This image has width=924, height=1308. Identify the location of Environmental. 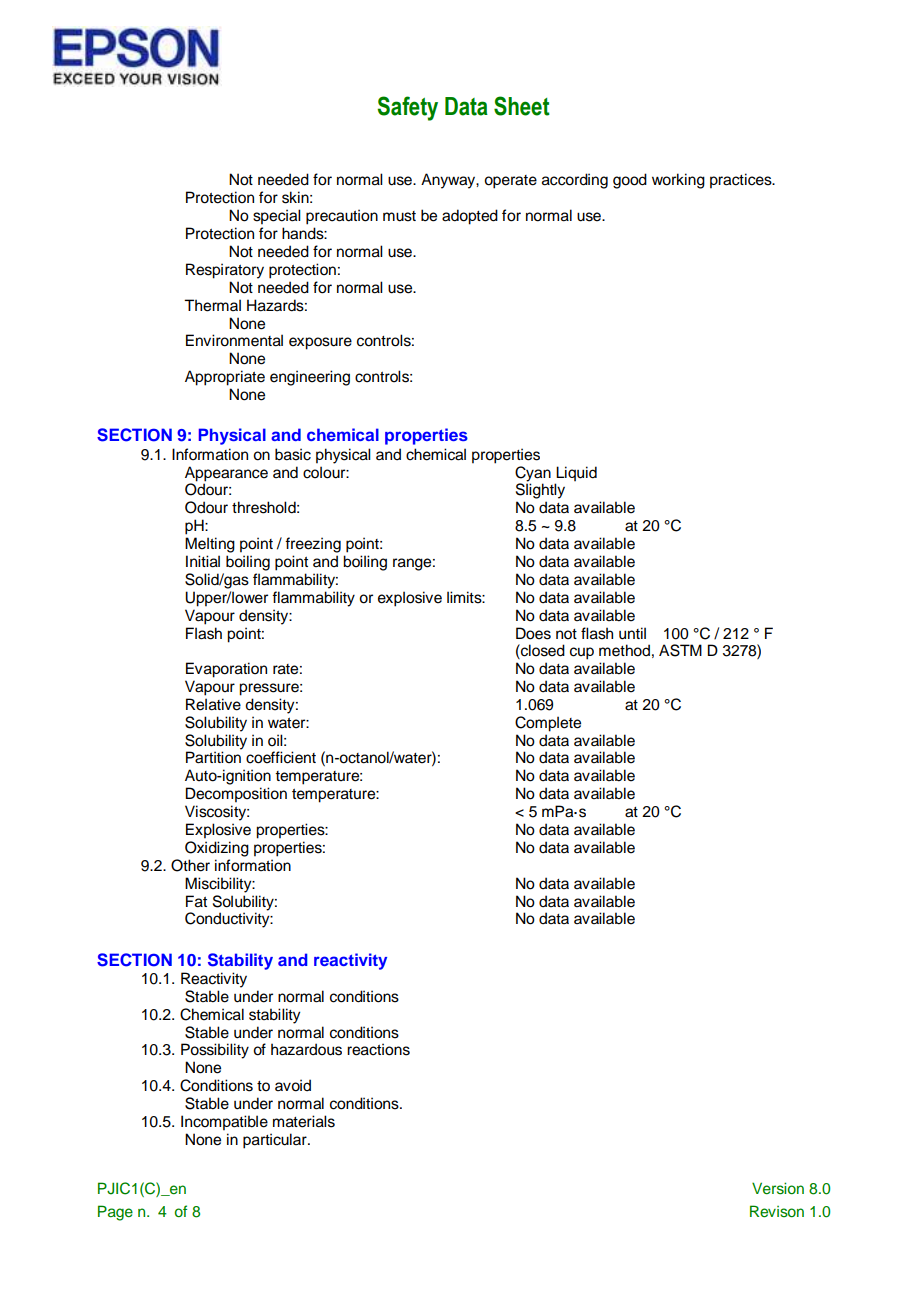
(234, 340).
